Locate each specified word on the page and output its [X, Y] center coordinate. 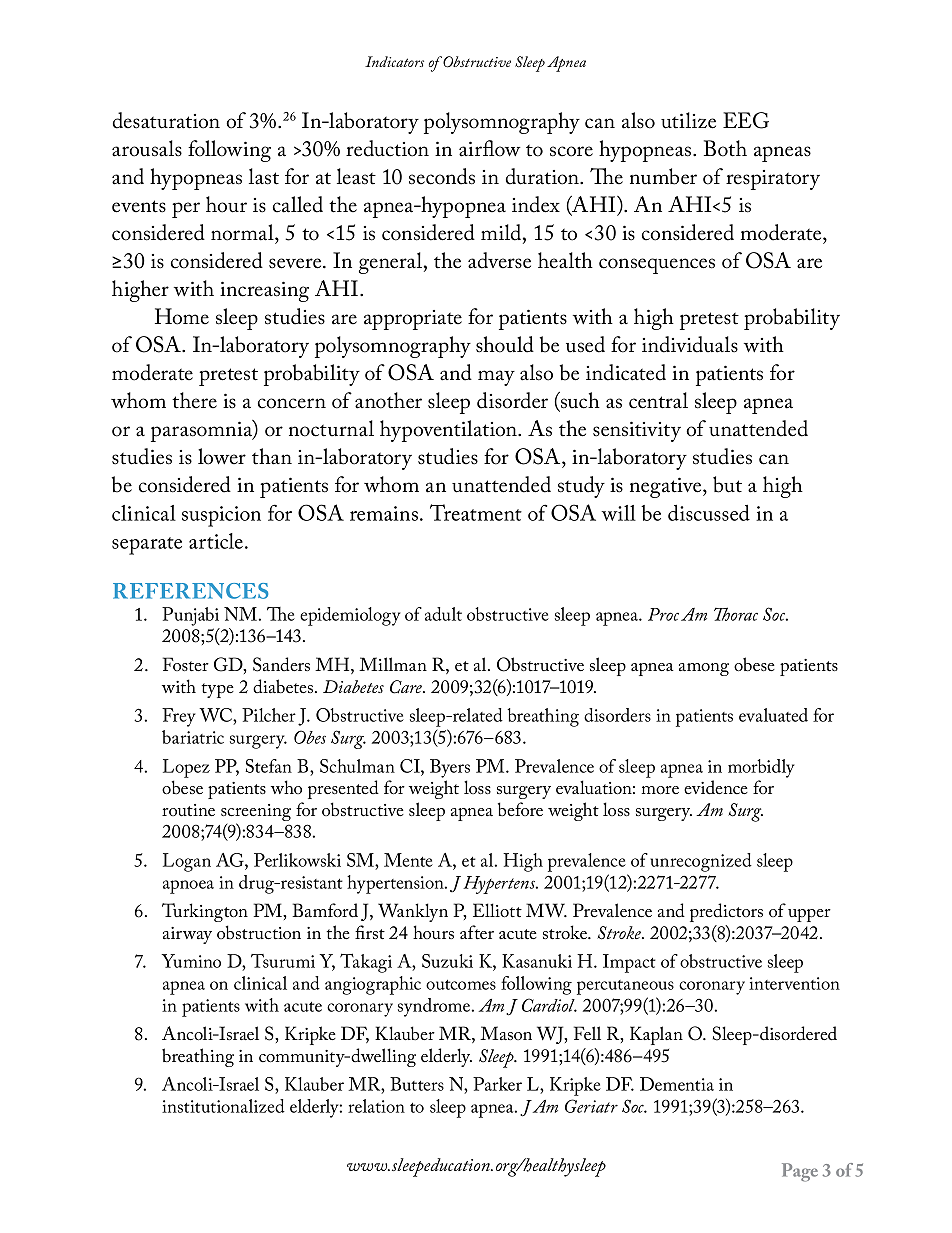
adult [443, 614]
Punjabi [190, 616]
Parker [497, 1084]
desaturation [166, 120]
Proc [663, 614]
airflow [490, 148]
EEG [746, 120]
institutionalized [223, 1106]
